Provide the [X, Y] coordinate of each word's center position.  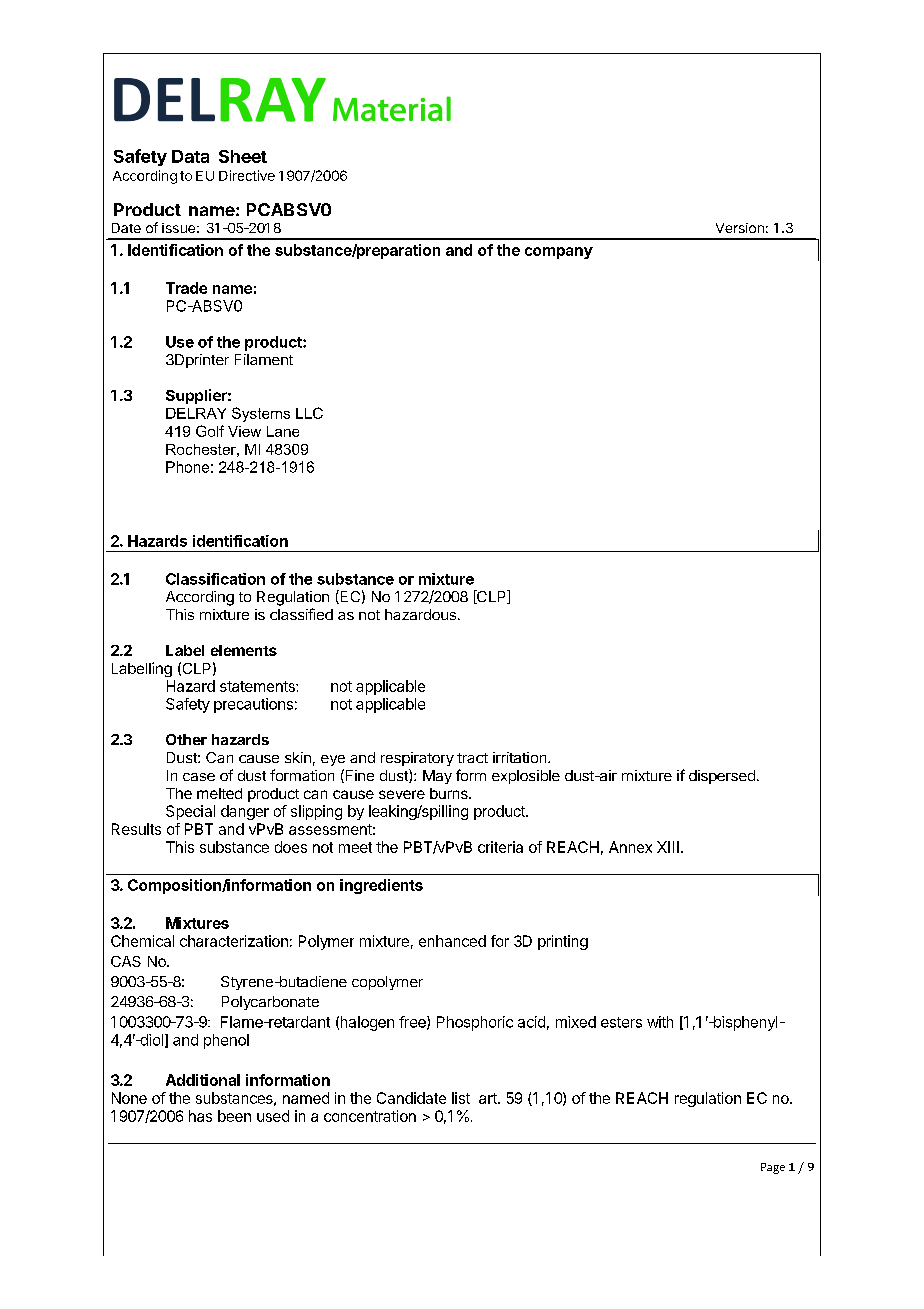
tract [472, 758]
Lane [283, 431]
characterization [234, 941]
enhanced [452, 941]
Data [190, 156]
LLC [309, 413]
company [559, 253]
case [199, 777]
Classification [215, 579]
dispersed [722, 777]
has [200, 1116]
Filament [264, 359]
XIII [668, 847]
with [660, 1022]
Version [740, 228]
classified [301, 614]
